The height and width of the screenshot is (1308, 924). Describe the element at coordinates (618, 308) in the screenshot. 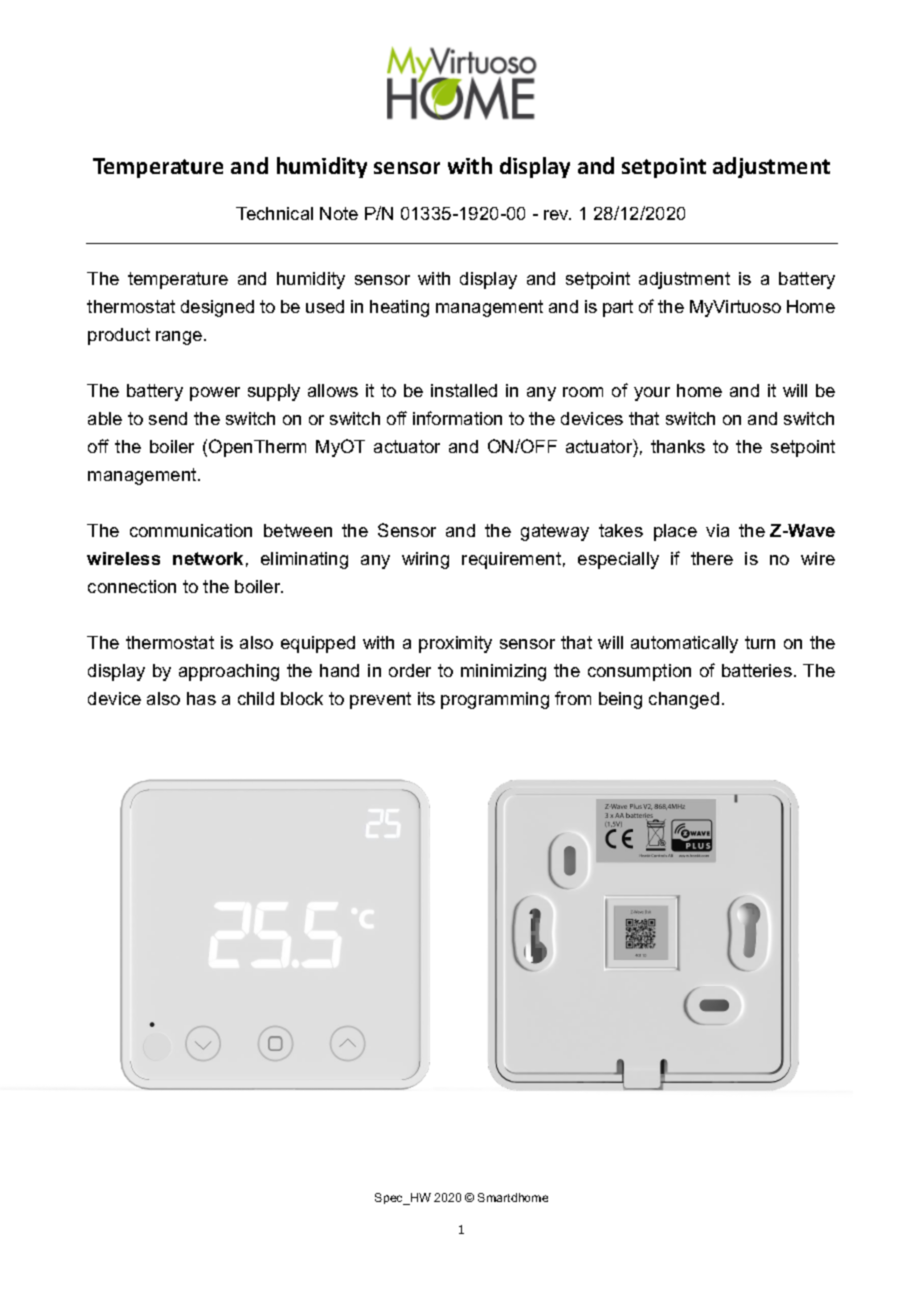

I see `part` at that location.
